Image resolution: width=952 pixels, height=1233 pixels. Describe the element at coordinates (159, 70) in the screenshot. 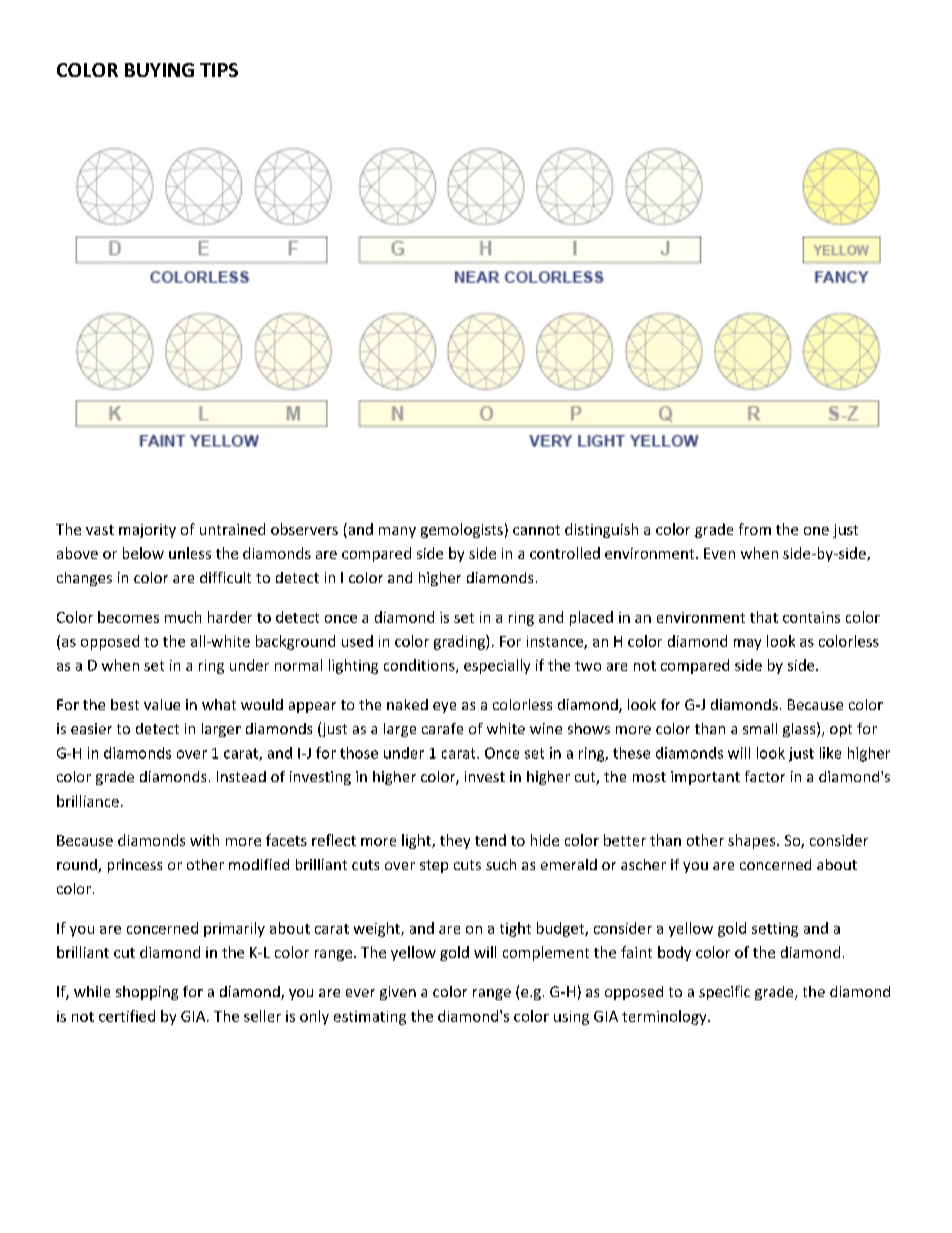

I see `BUYING` at that location.
